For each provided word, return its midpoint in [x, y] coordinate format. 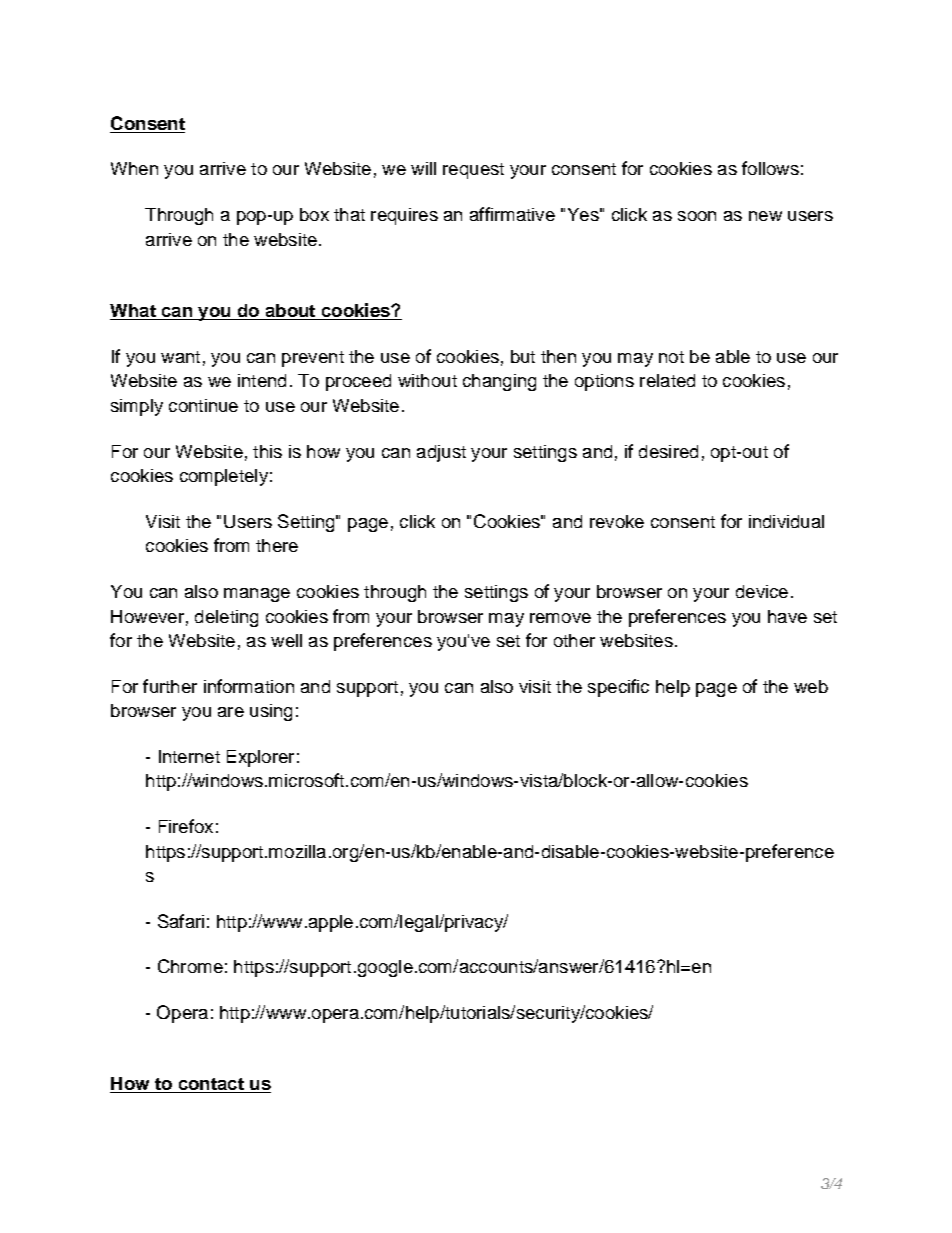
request [473, 171]
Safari [181, 921]
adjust [441, 453]
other [574, 640]
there [277, 545]
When [134, 168]
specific [618, 688]
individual [786, 521]
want [180, 357]
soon [697, 216]
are [231, 712]
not [671, 357]
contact [211, 1085]
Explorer [260, 758]
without [427, 380]
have [787, 616]
